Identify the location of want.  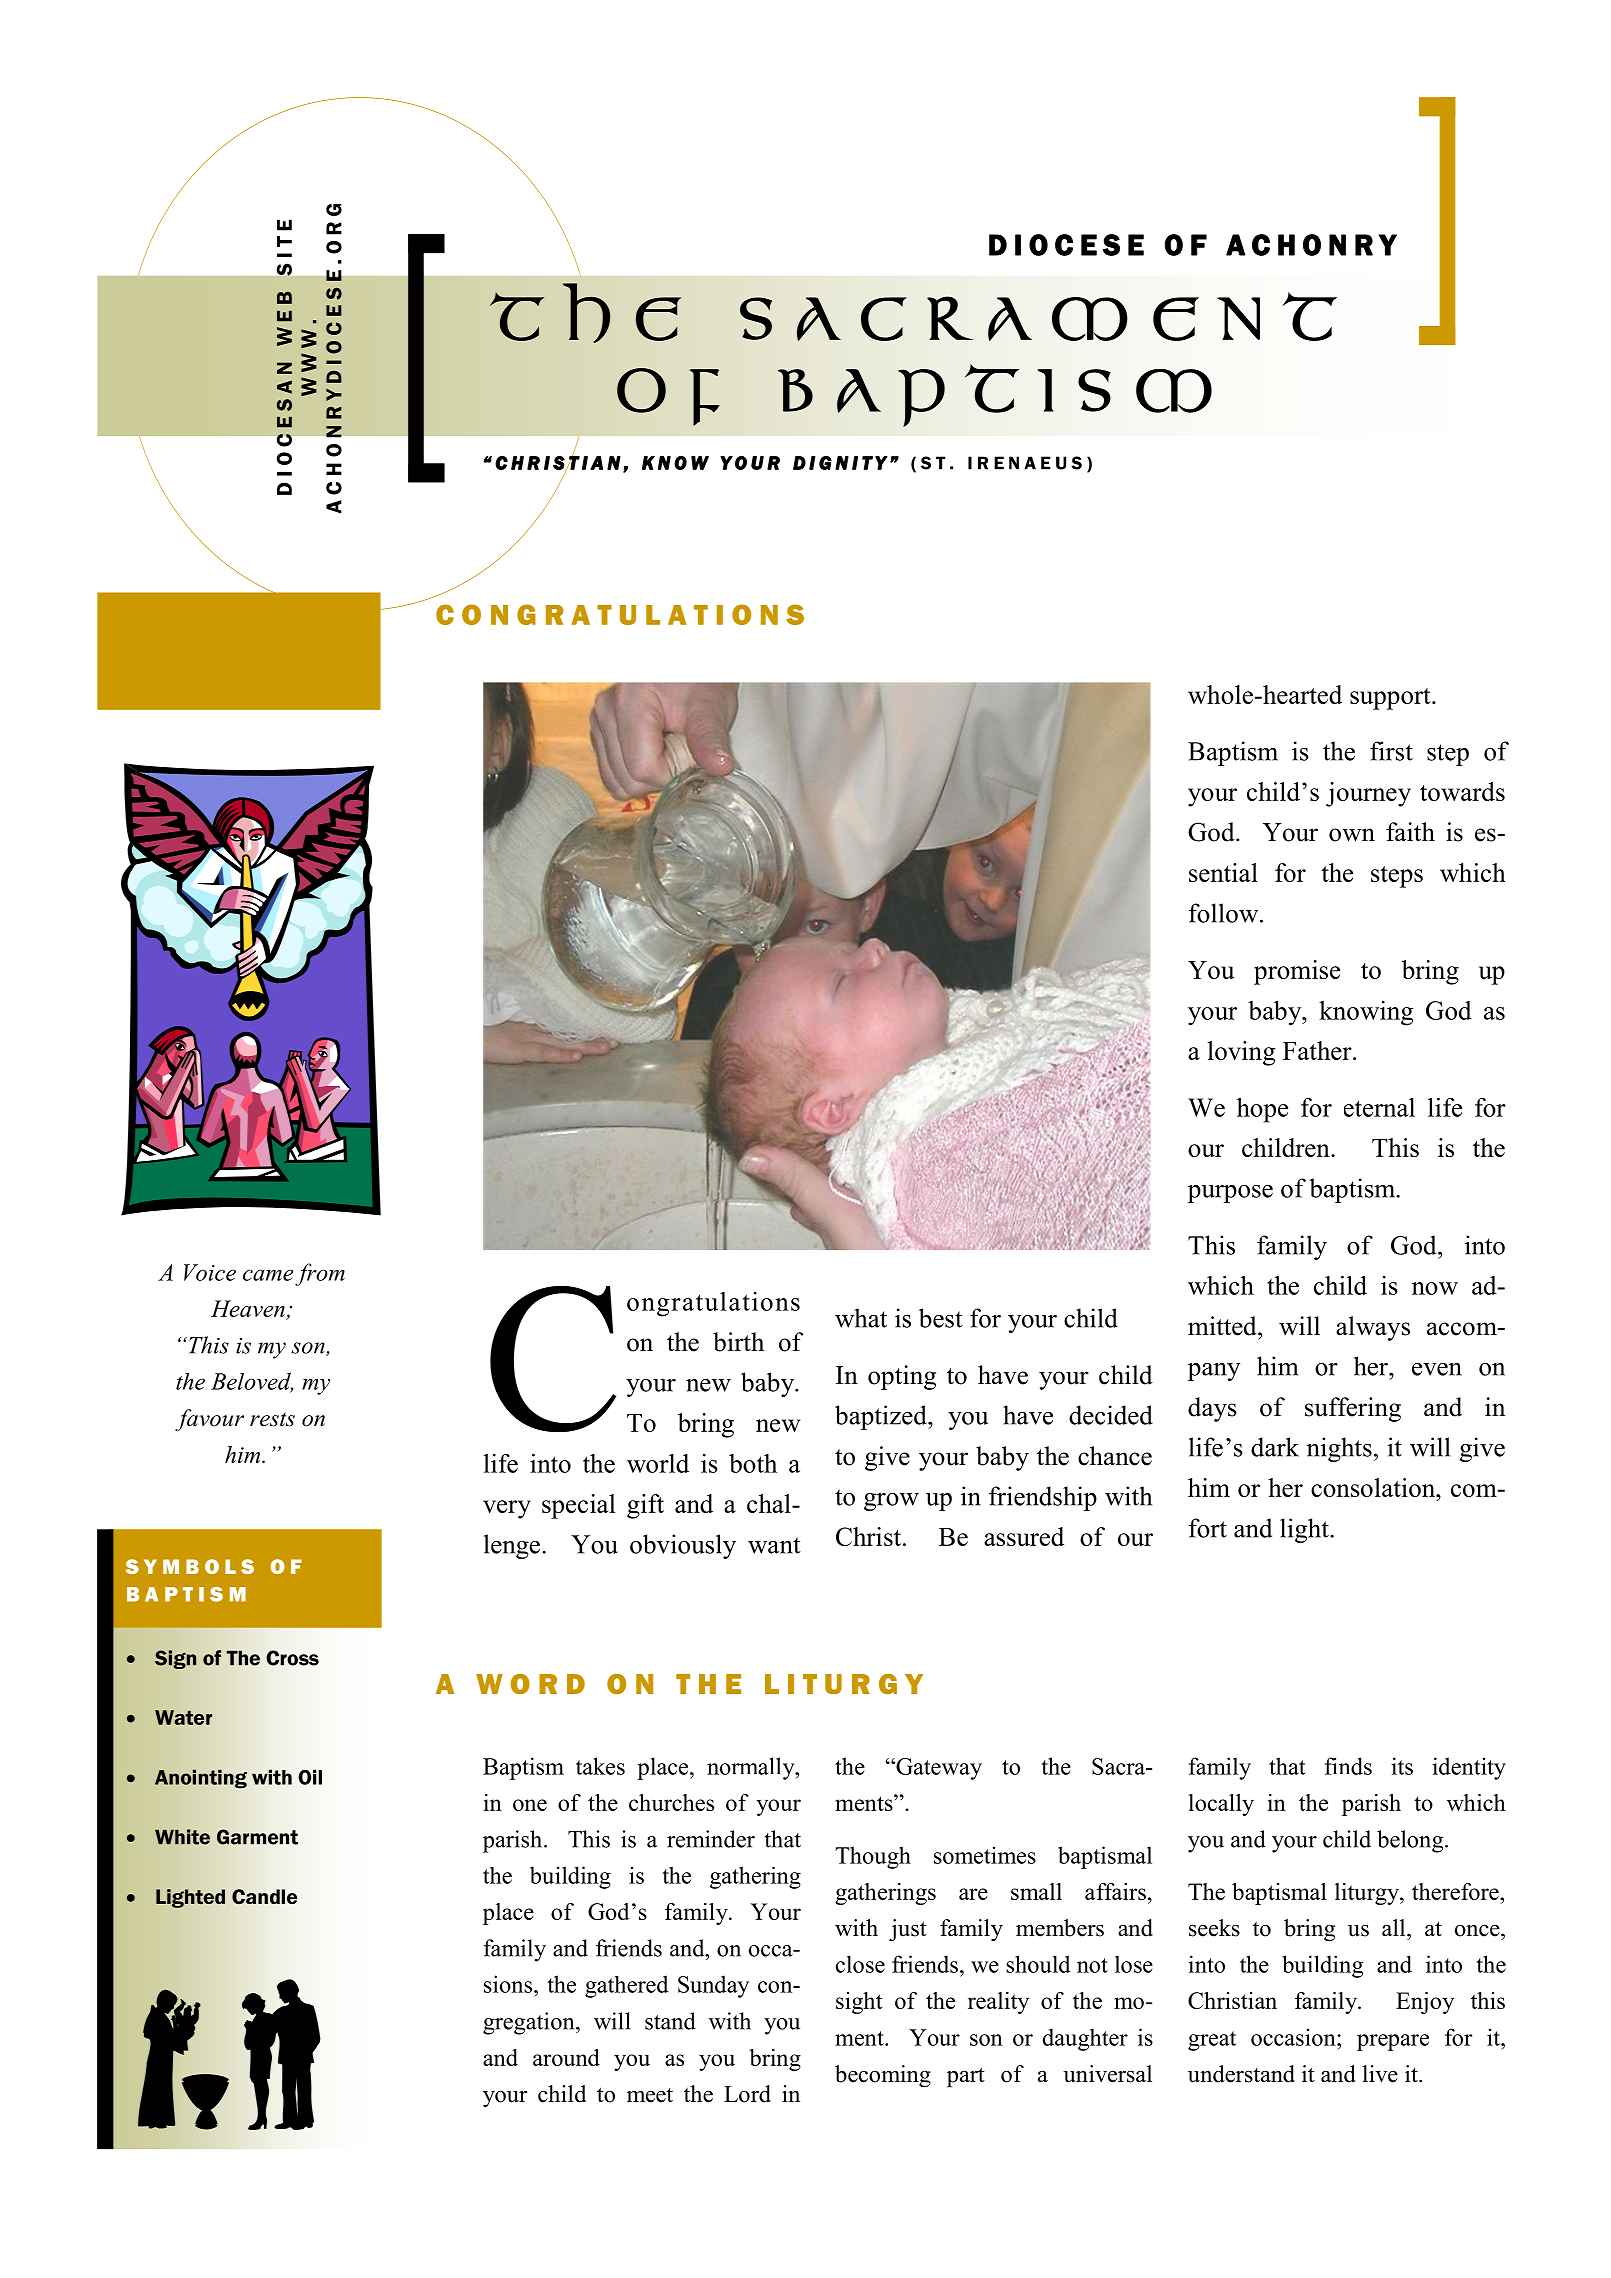
(774, 1545).
